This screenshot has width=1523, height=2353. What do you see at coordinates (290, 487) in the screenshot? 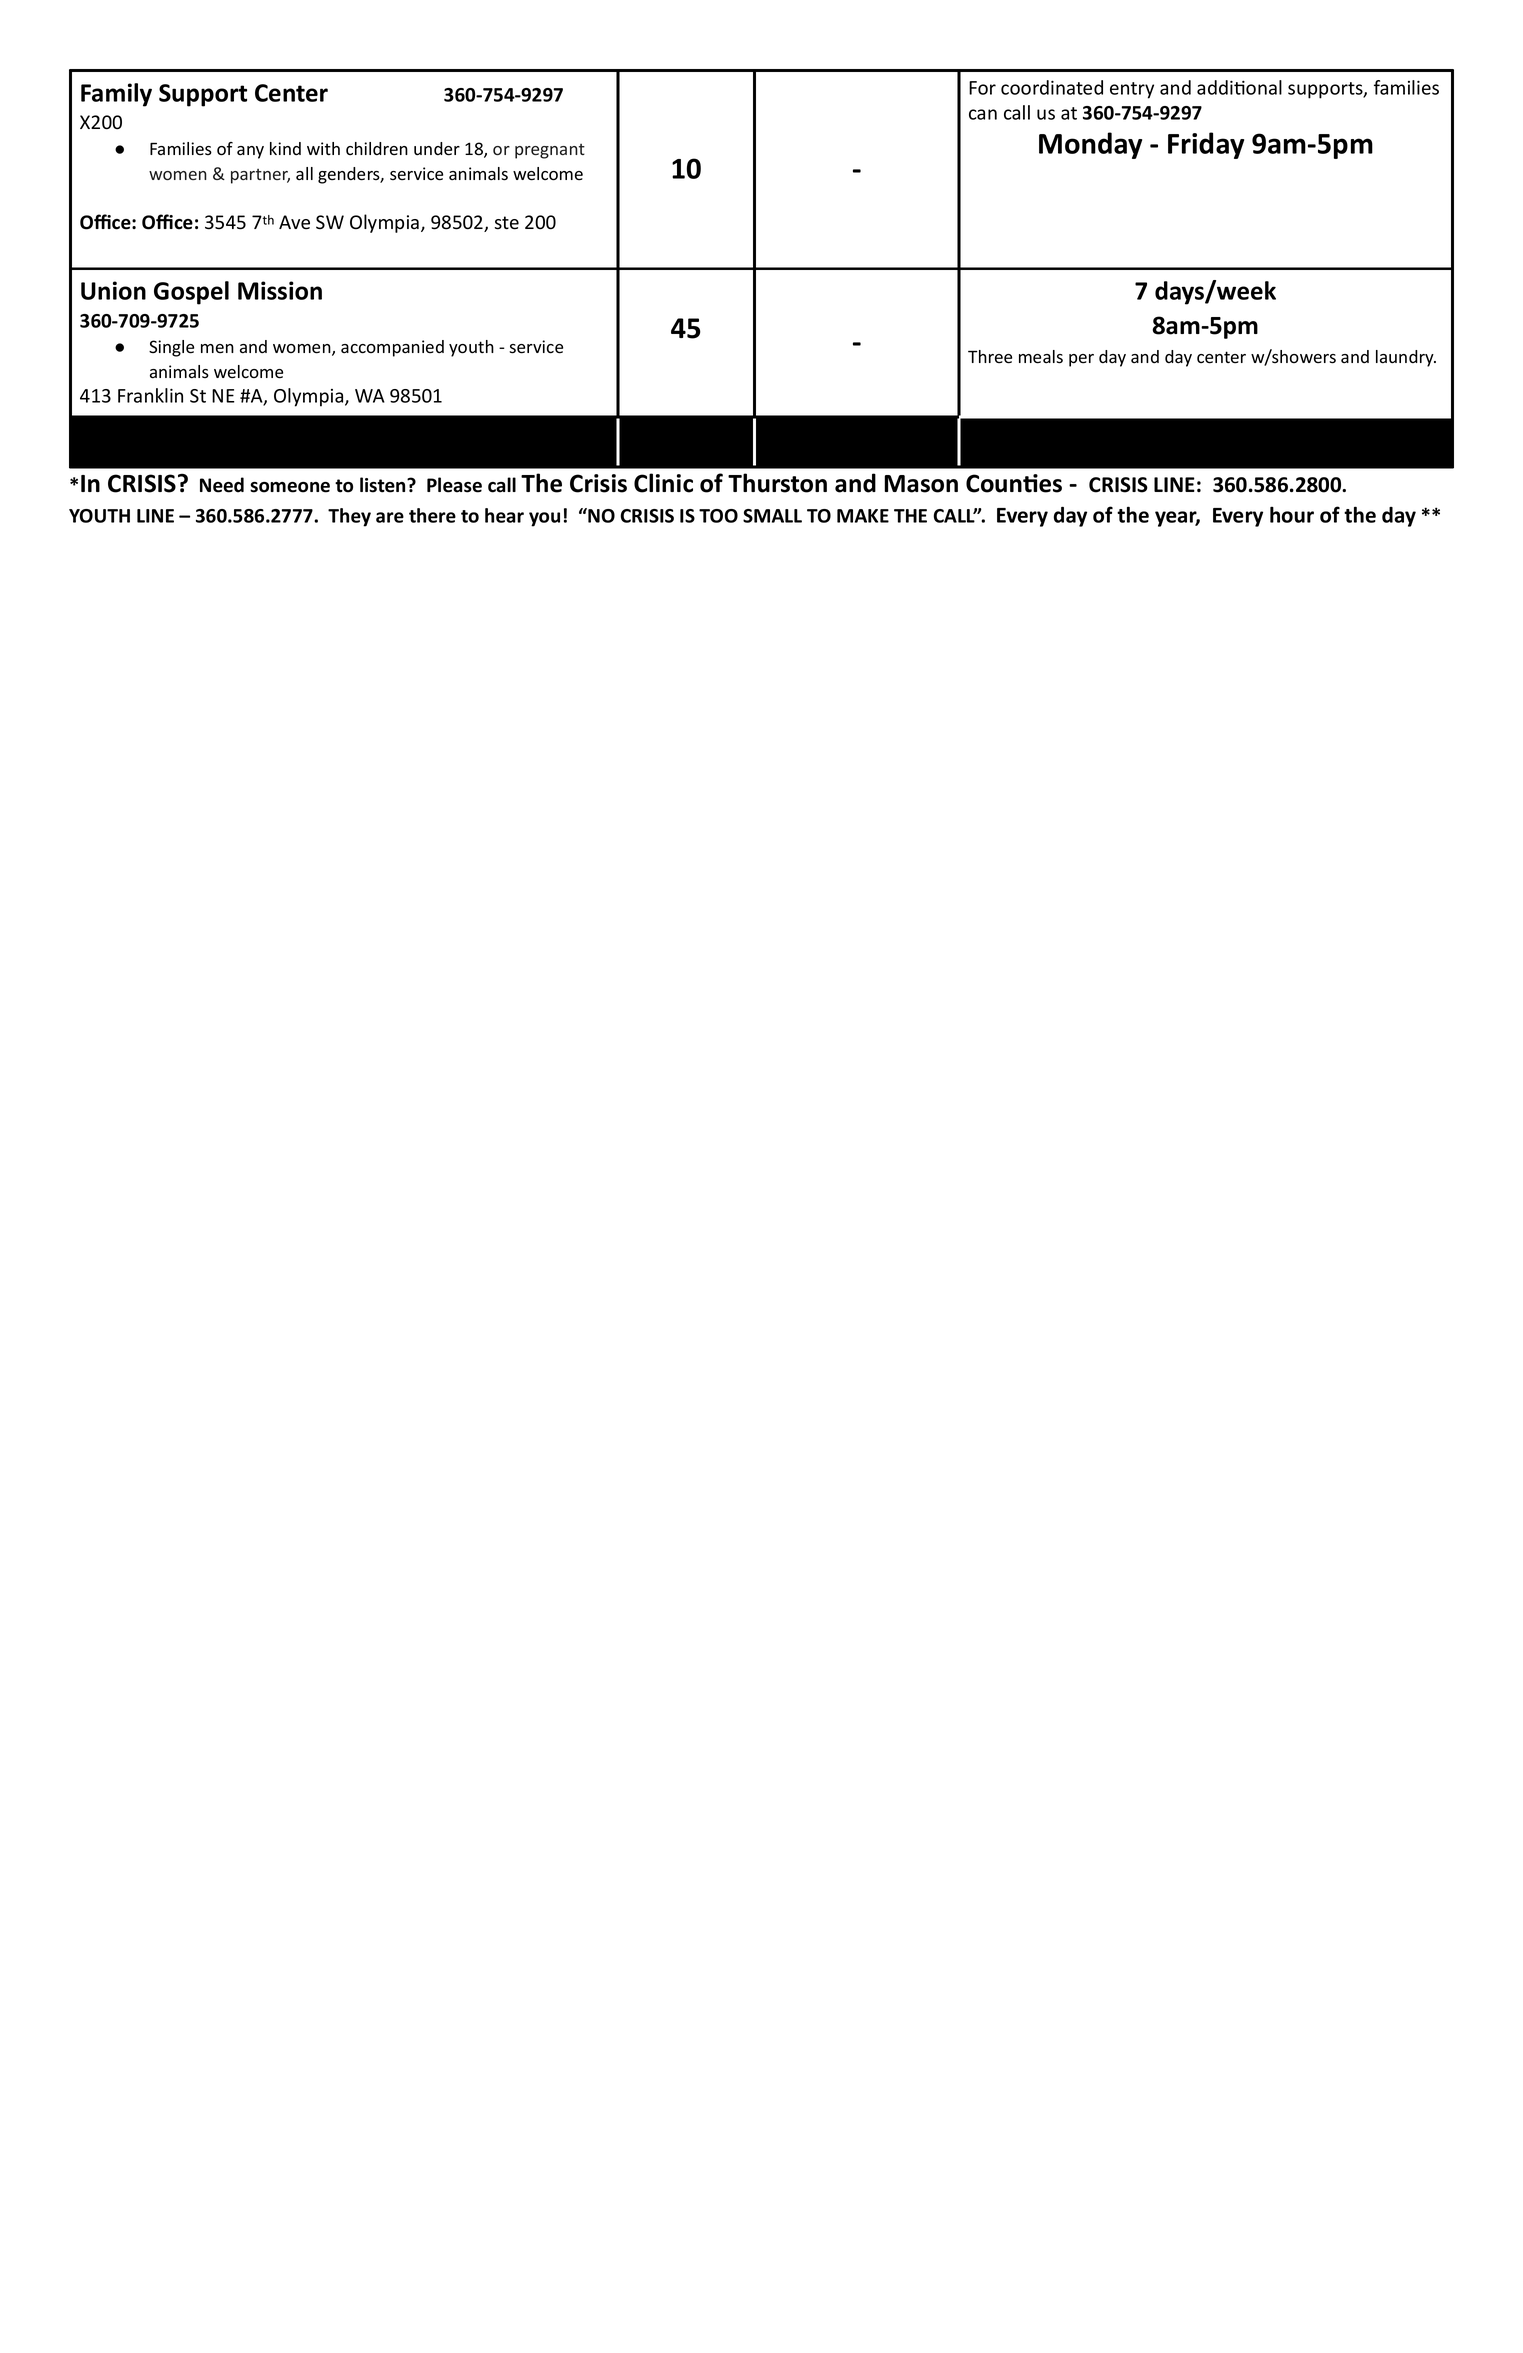
I see `someone` at bounding box center [290, 487].
